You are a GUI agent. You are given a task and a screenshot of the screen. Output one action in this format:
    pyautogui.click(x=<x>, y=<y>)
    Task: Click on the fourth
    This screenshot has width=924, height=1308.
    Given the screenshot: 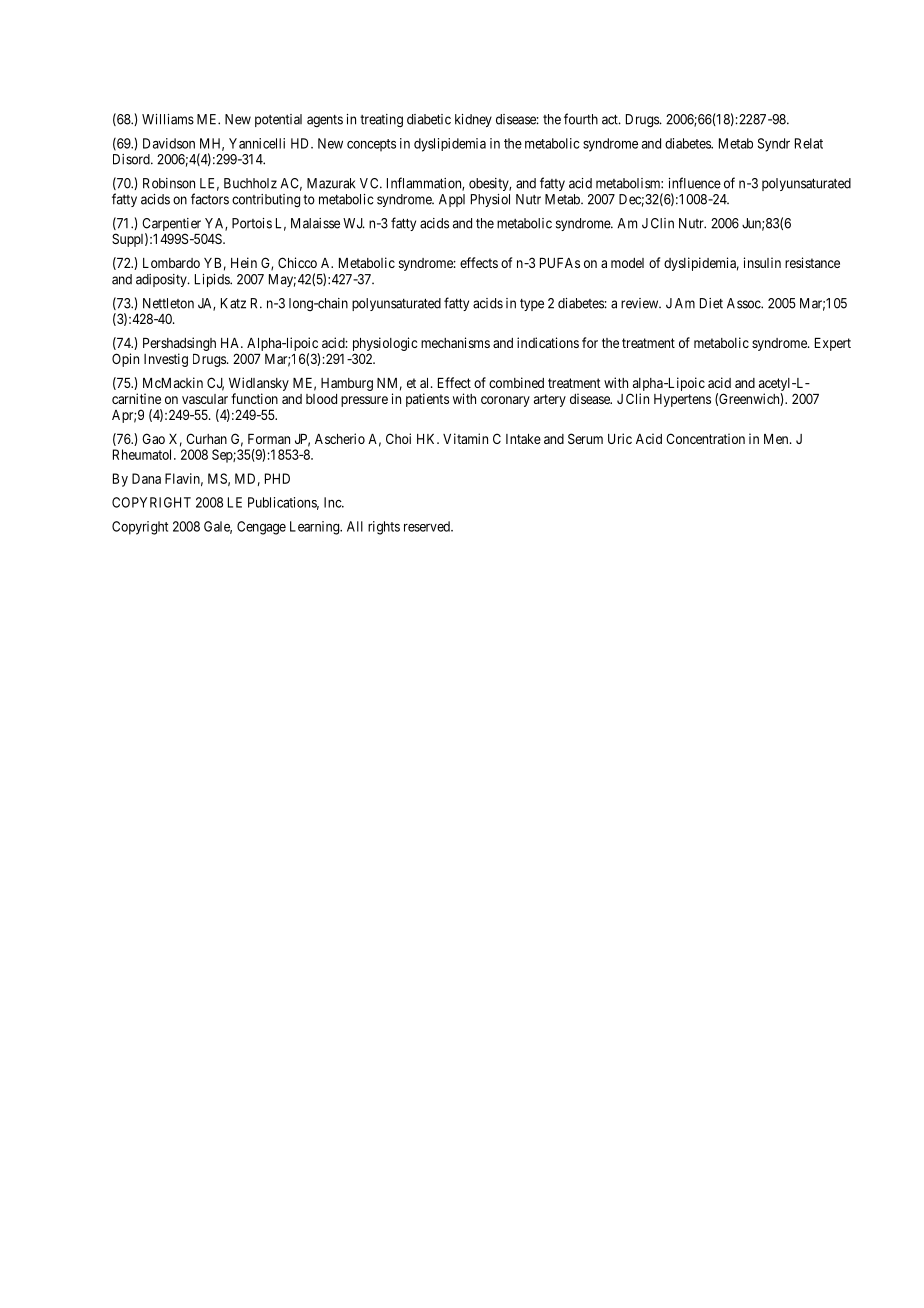 What is the action you would take?
    pyautogui.click(x=581, y=119)
